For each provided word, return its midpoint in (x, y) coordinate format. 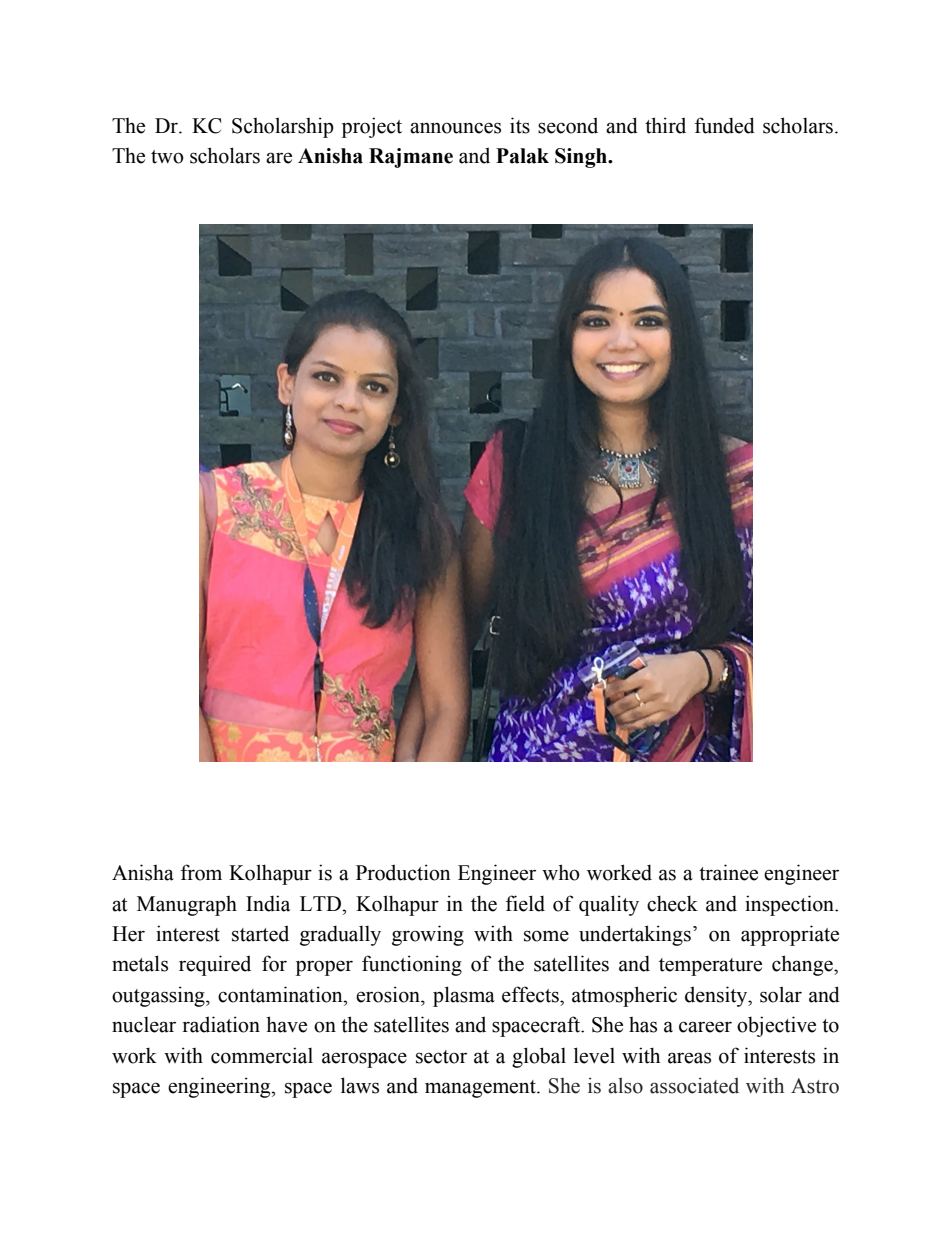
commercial (262, 1055)
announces (455, 128)
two (167, 157)
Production (403, 872)
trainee (728, 872)
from (201, 872)
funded (725, 125)
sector (441, 1057)
